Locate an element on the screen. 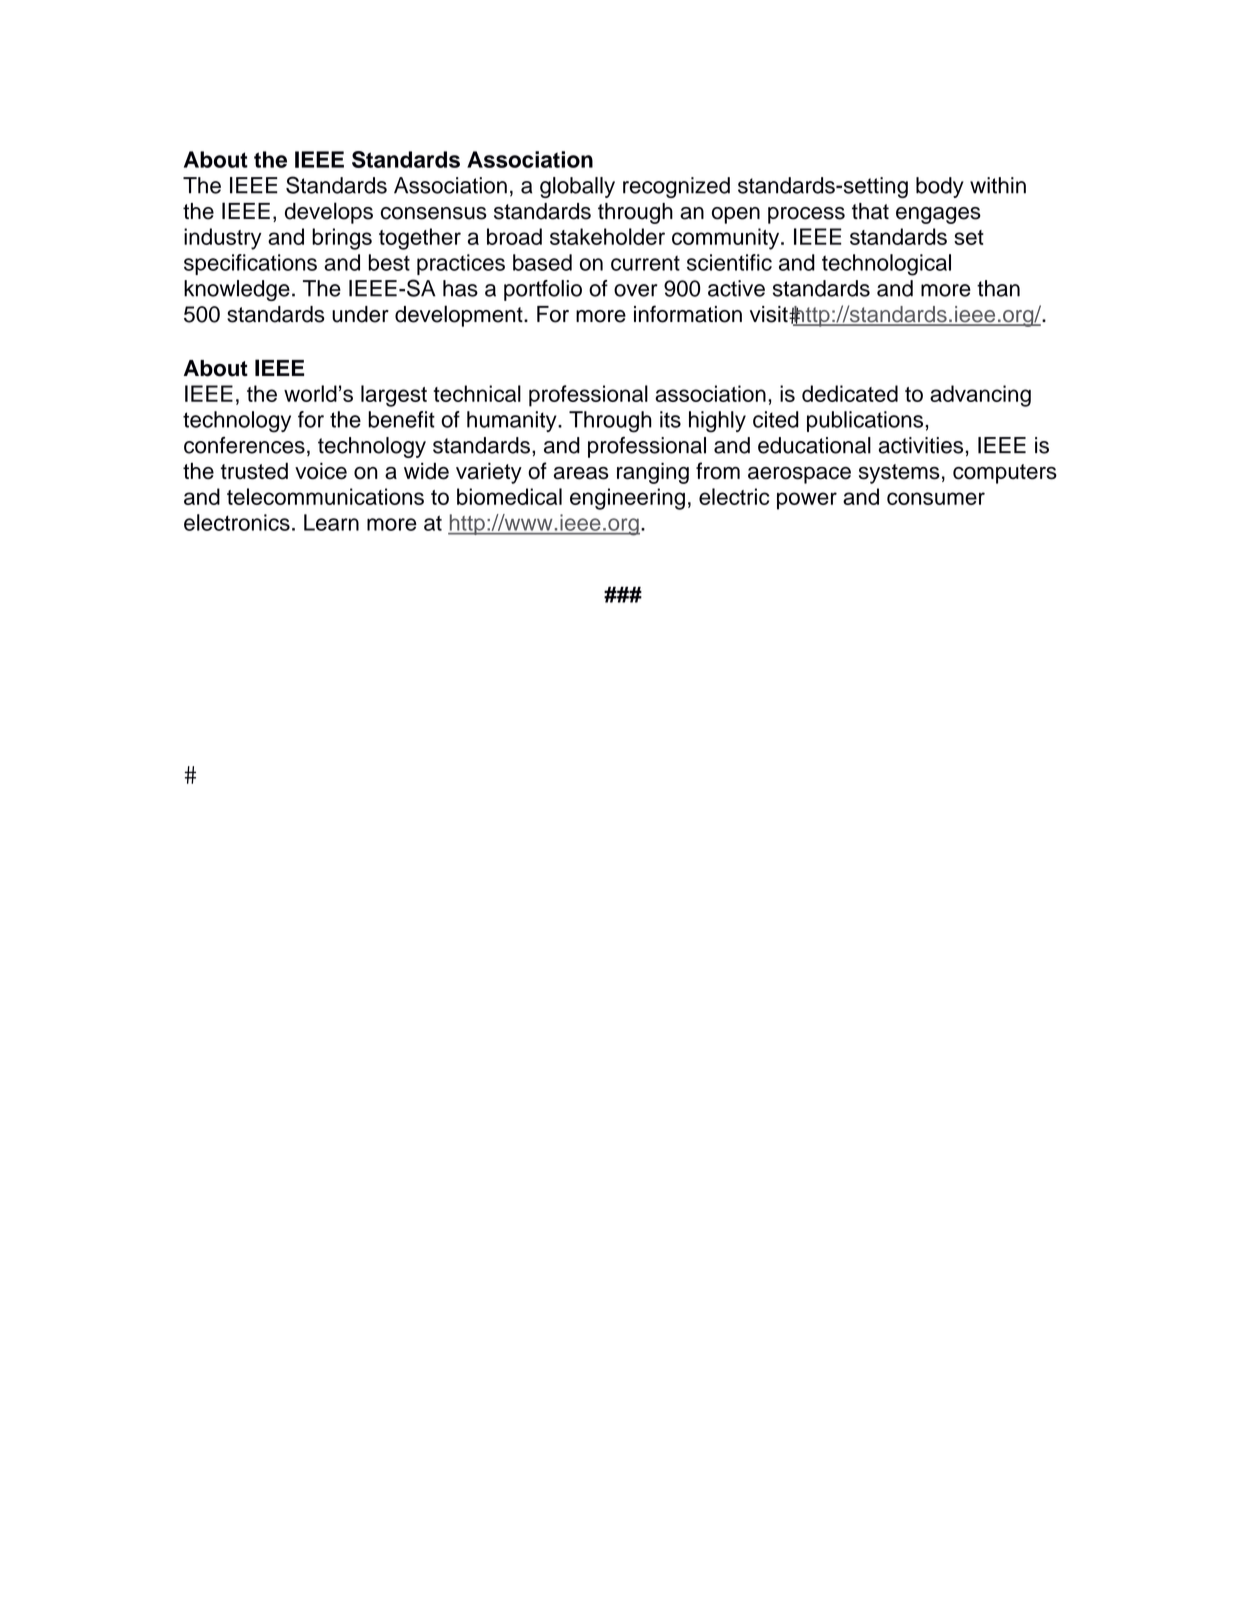 The width and height of the screenshot is (1246, 1613). Learn is located at coordinates (331, 522).
